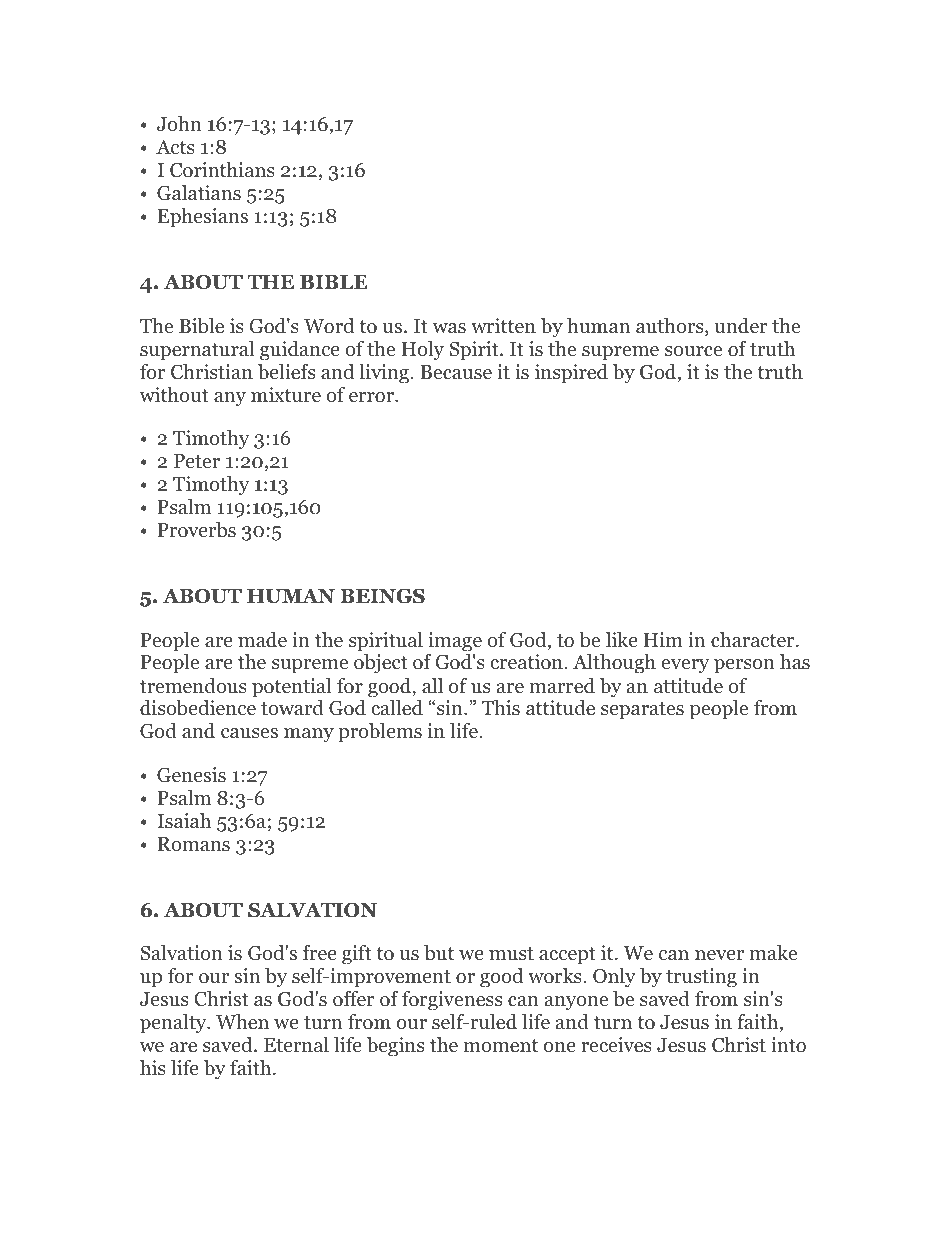 The height and width of the screenshot is (1233, 952). Describe the element at coordinates (501, 1046) in the screenshot. I see `moment` at that location.
